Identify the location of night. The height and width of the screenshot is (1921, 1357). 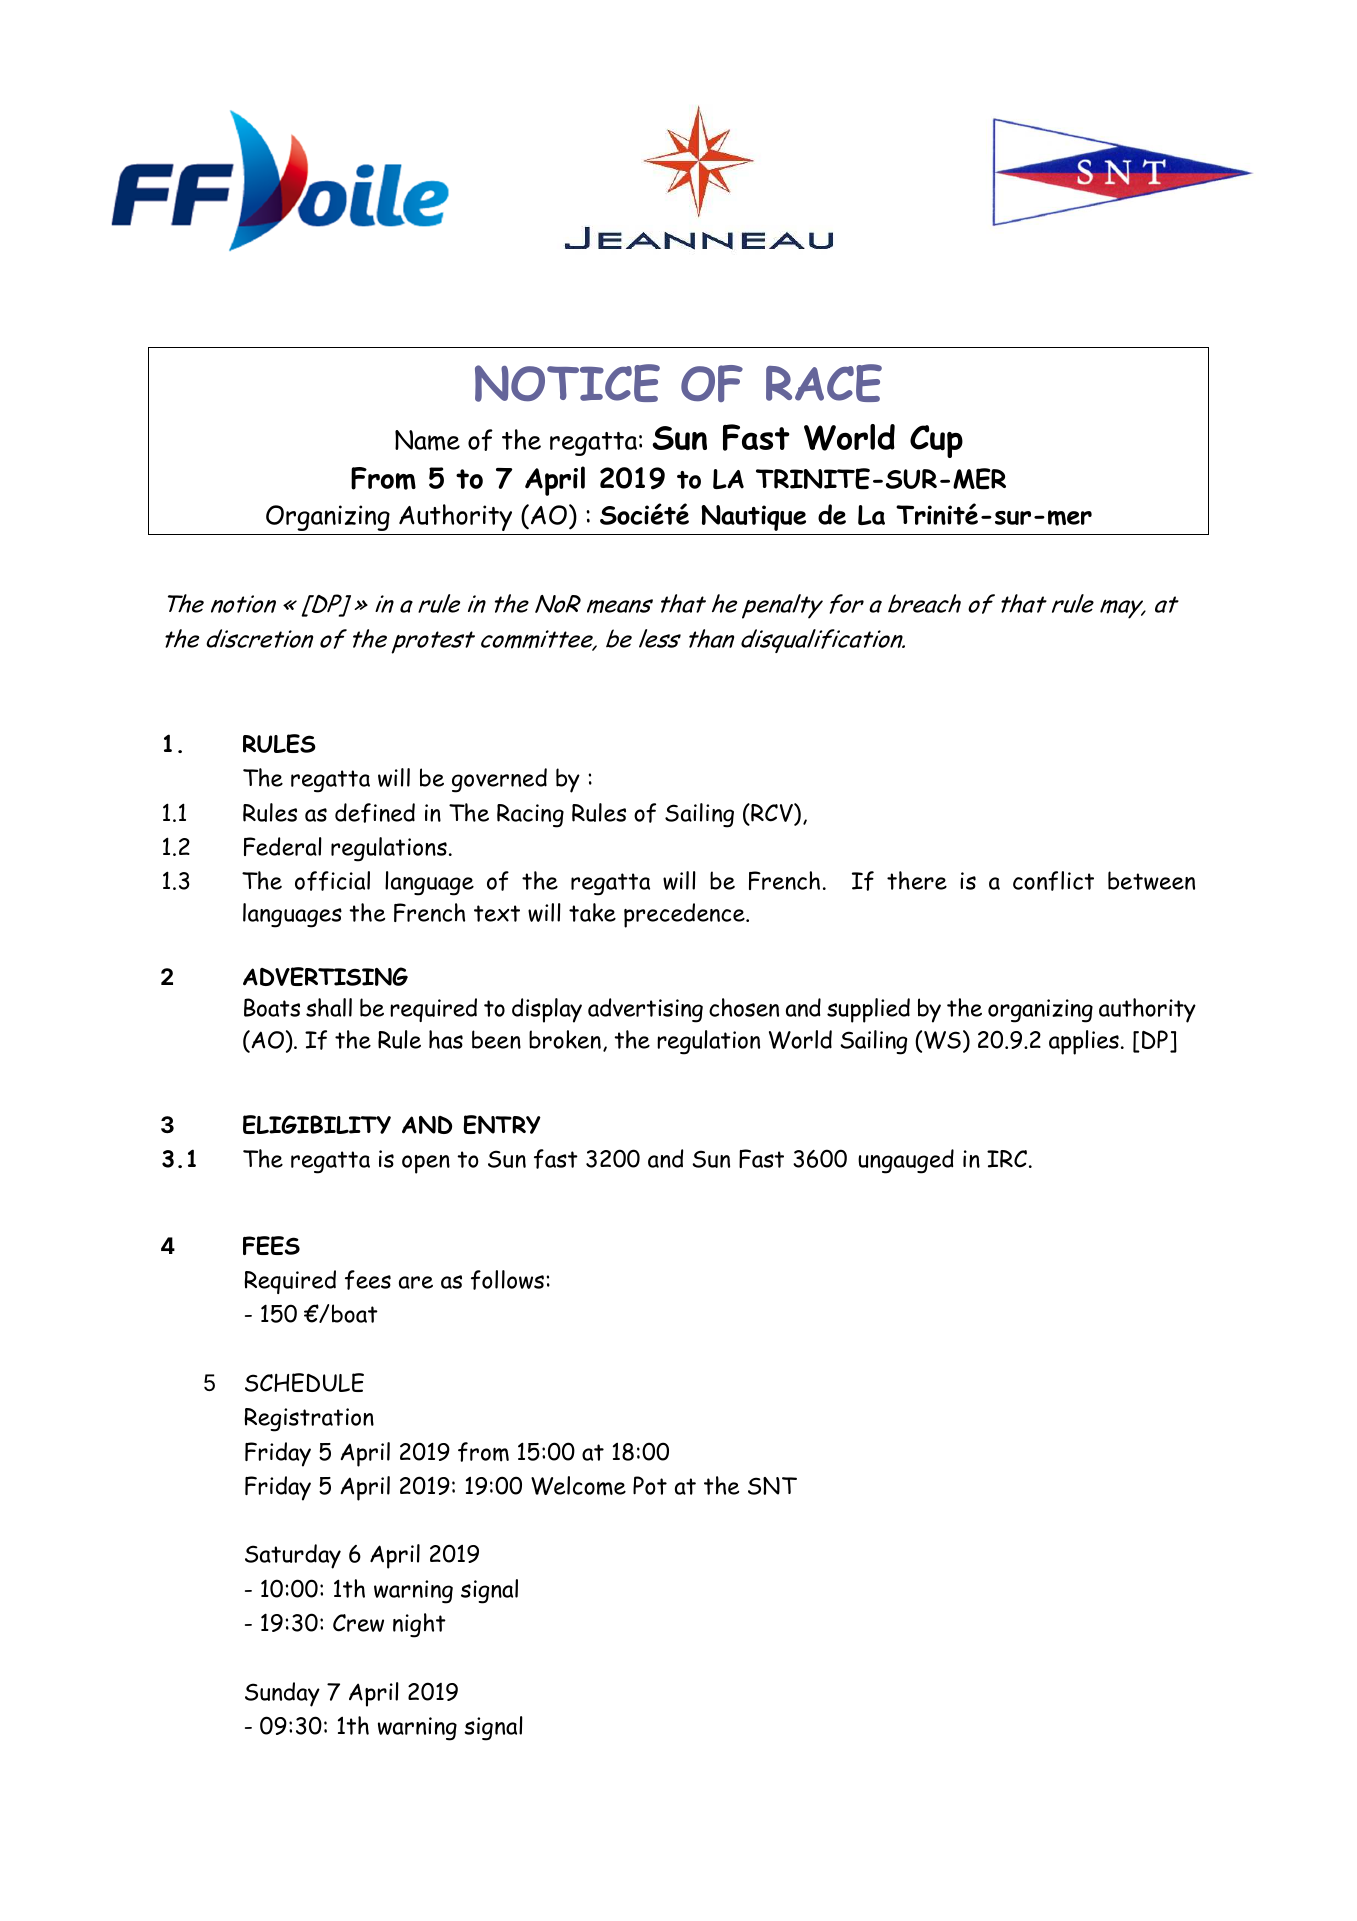
(419, 1625).
